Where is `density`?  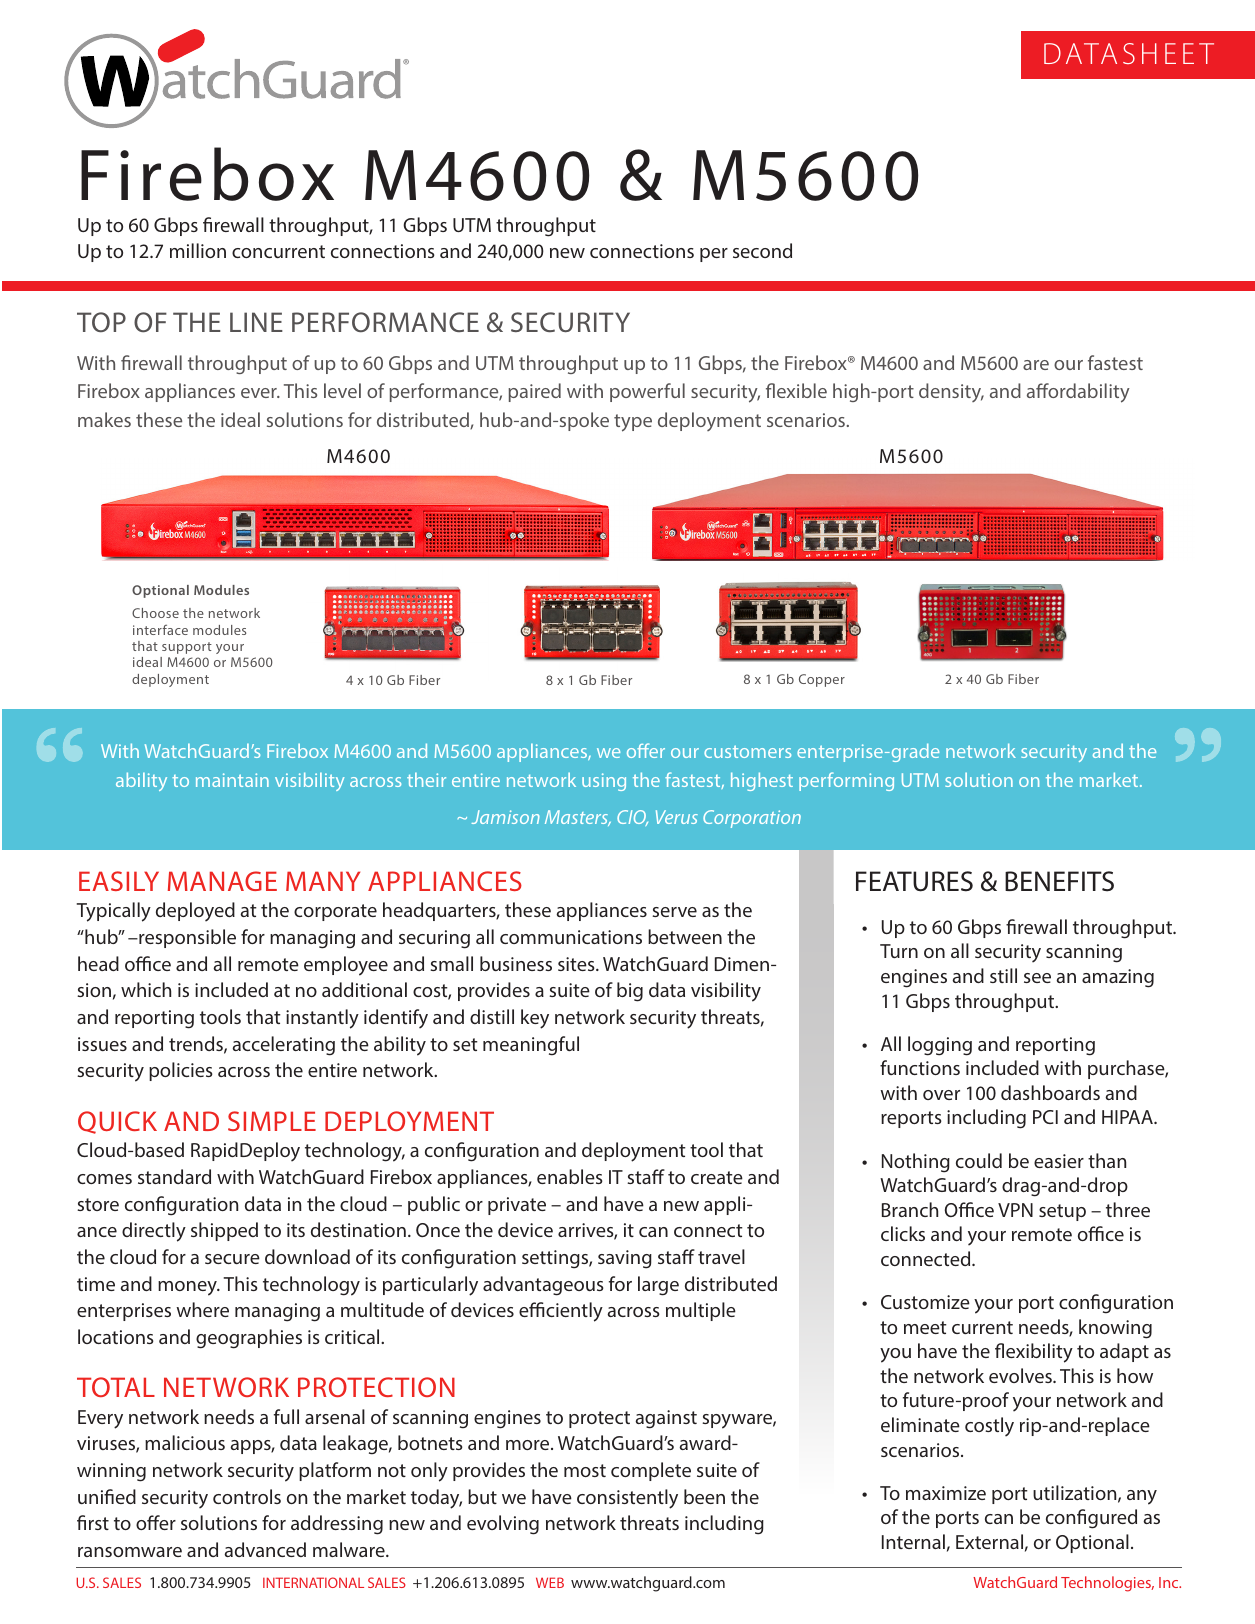
density is located at coordinates (951, 392).
